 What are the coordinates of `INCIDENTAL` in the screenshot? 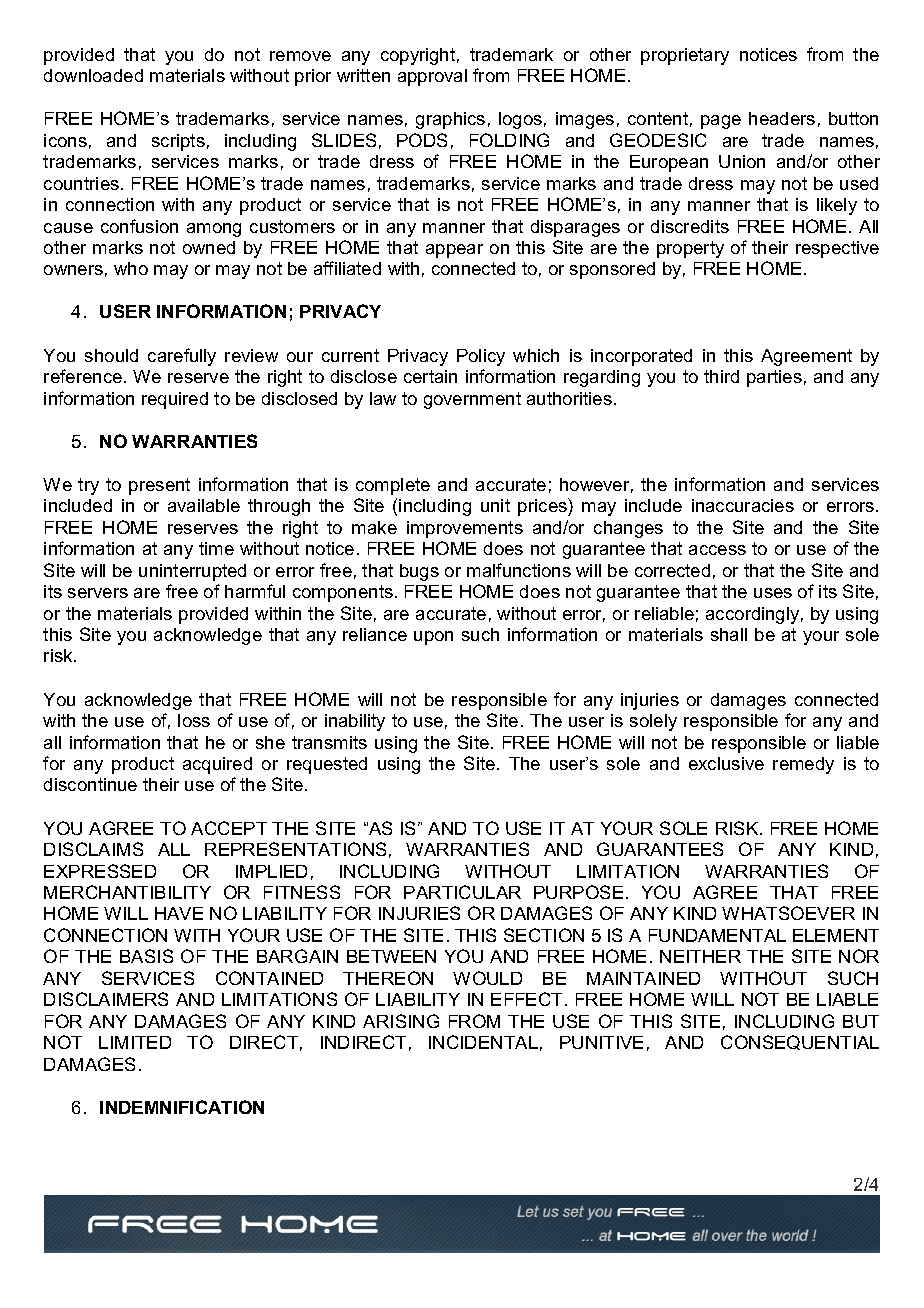 It's located at (483, 1042).
